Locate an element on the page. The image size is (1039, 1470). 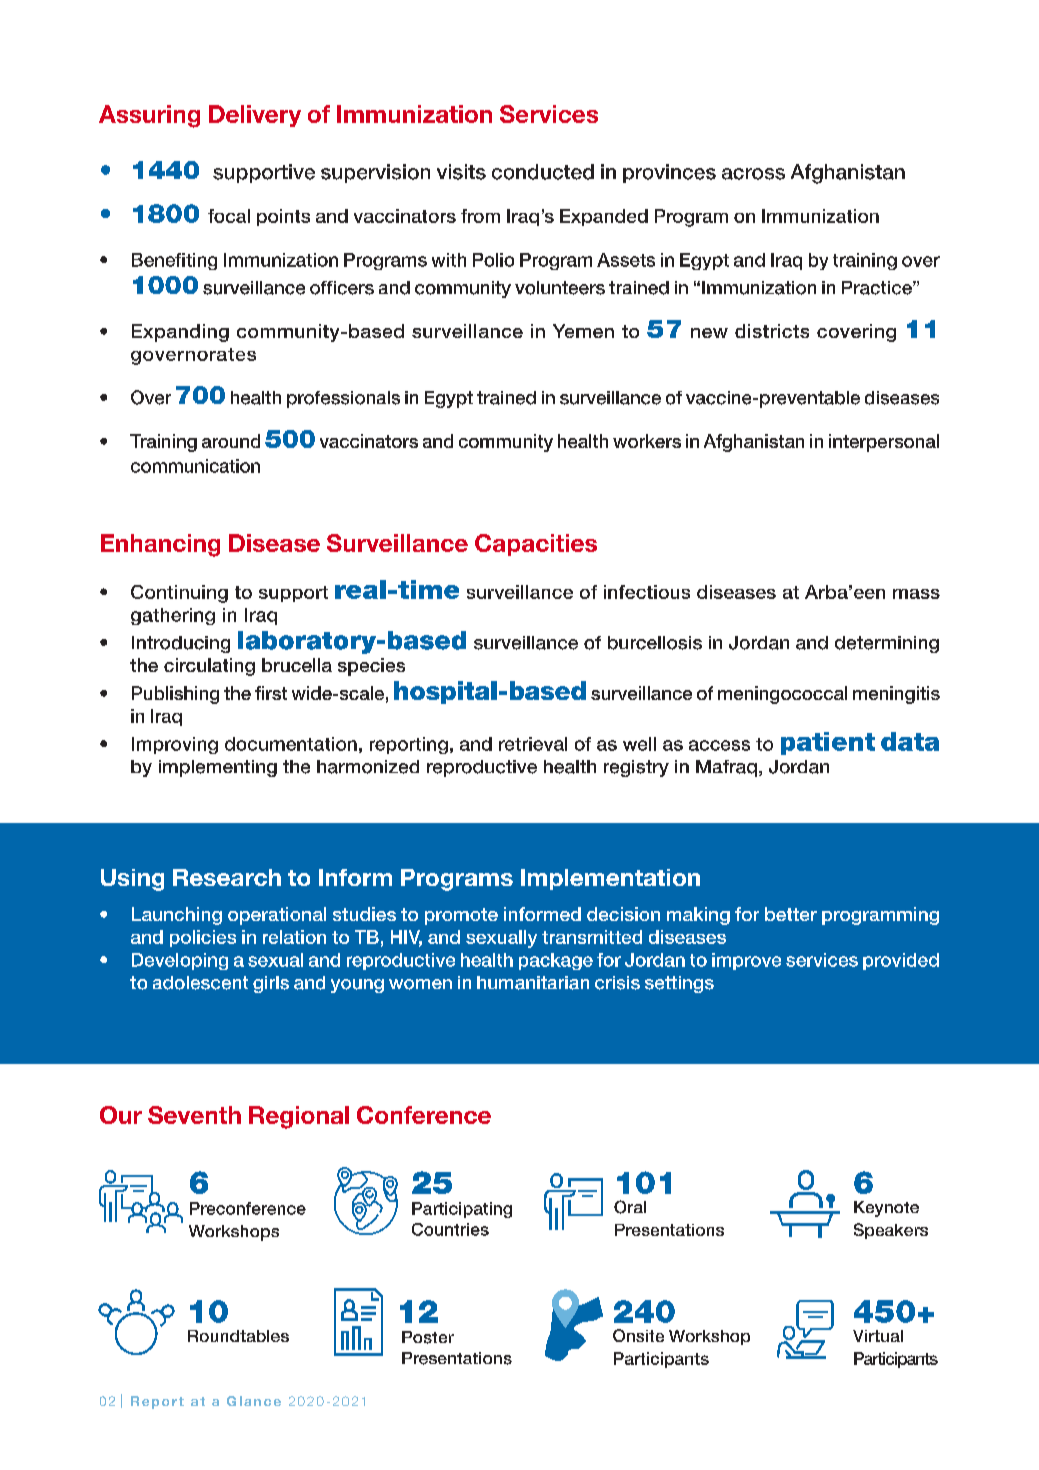
Capacities is located at coordinates (536, 545).
